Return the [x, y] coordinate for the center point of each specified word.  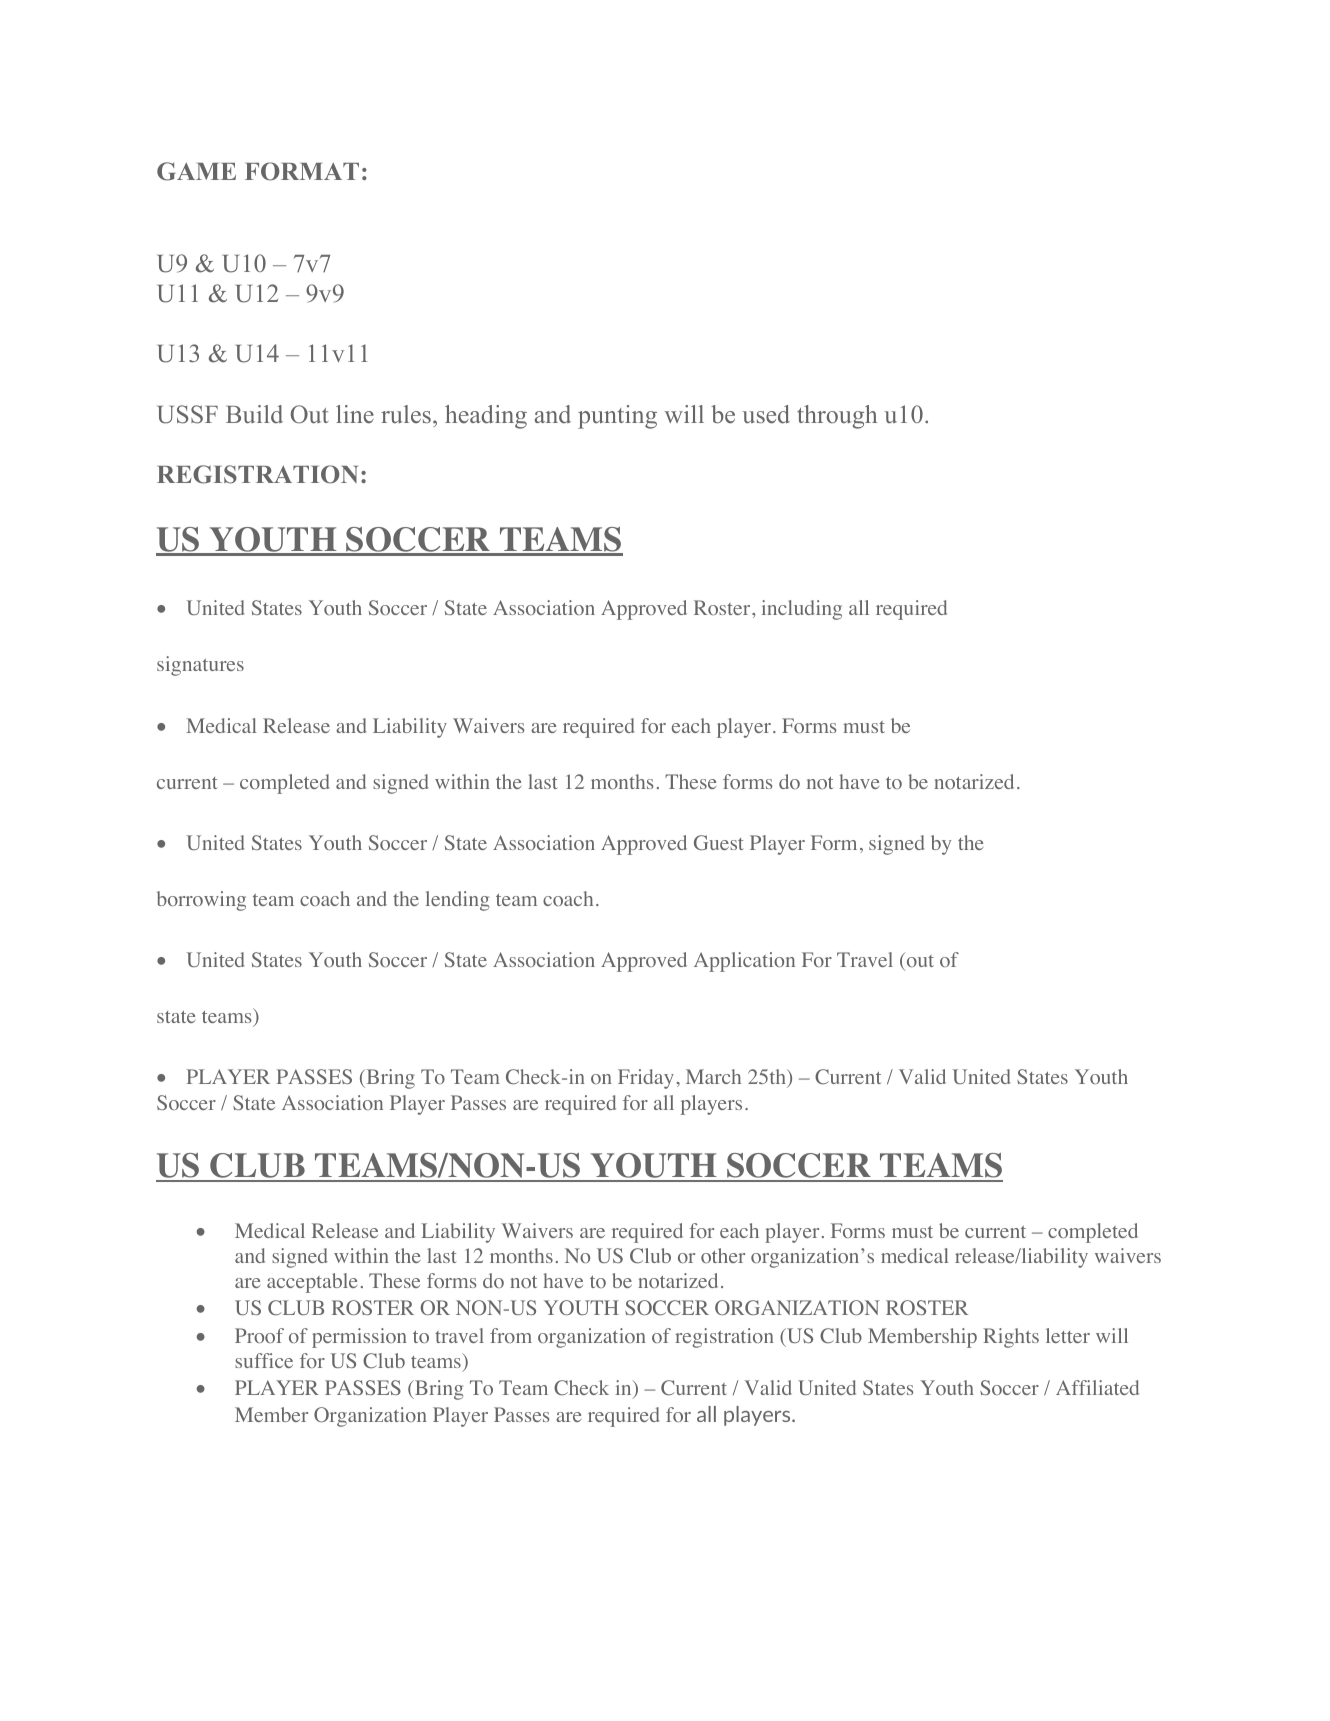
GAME [196, 171]
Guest [719, 842]
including [802, 610]
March [713, 1076]
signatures [200, 666]
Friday [646, 1079]
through [837, 417]
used [766, 414]
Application [744, 962]
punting [617, 417]
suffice [264, 1360]
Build [254, 414]
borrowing [201, 901]
